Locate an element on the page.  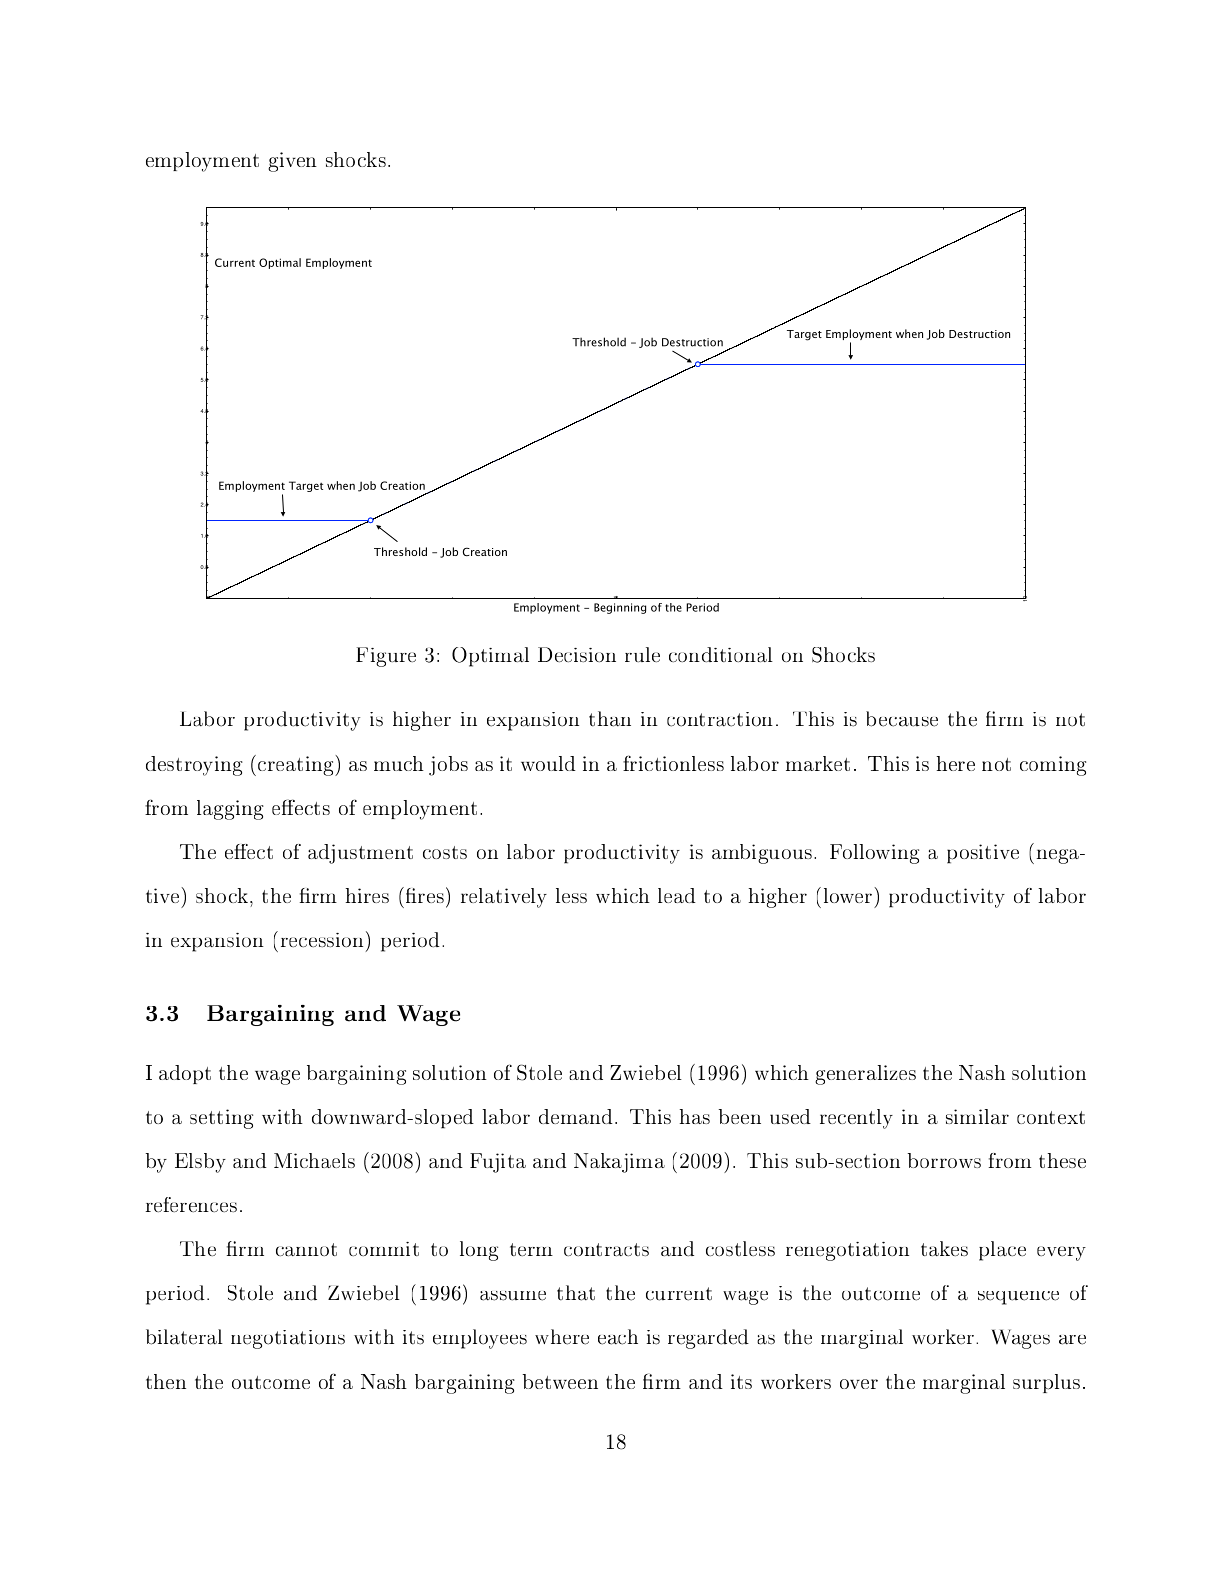
negotiations is located at coordinates (288, 1339).
